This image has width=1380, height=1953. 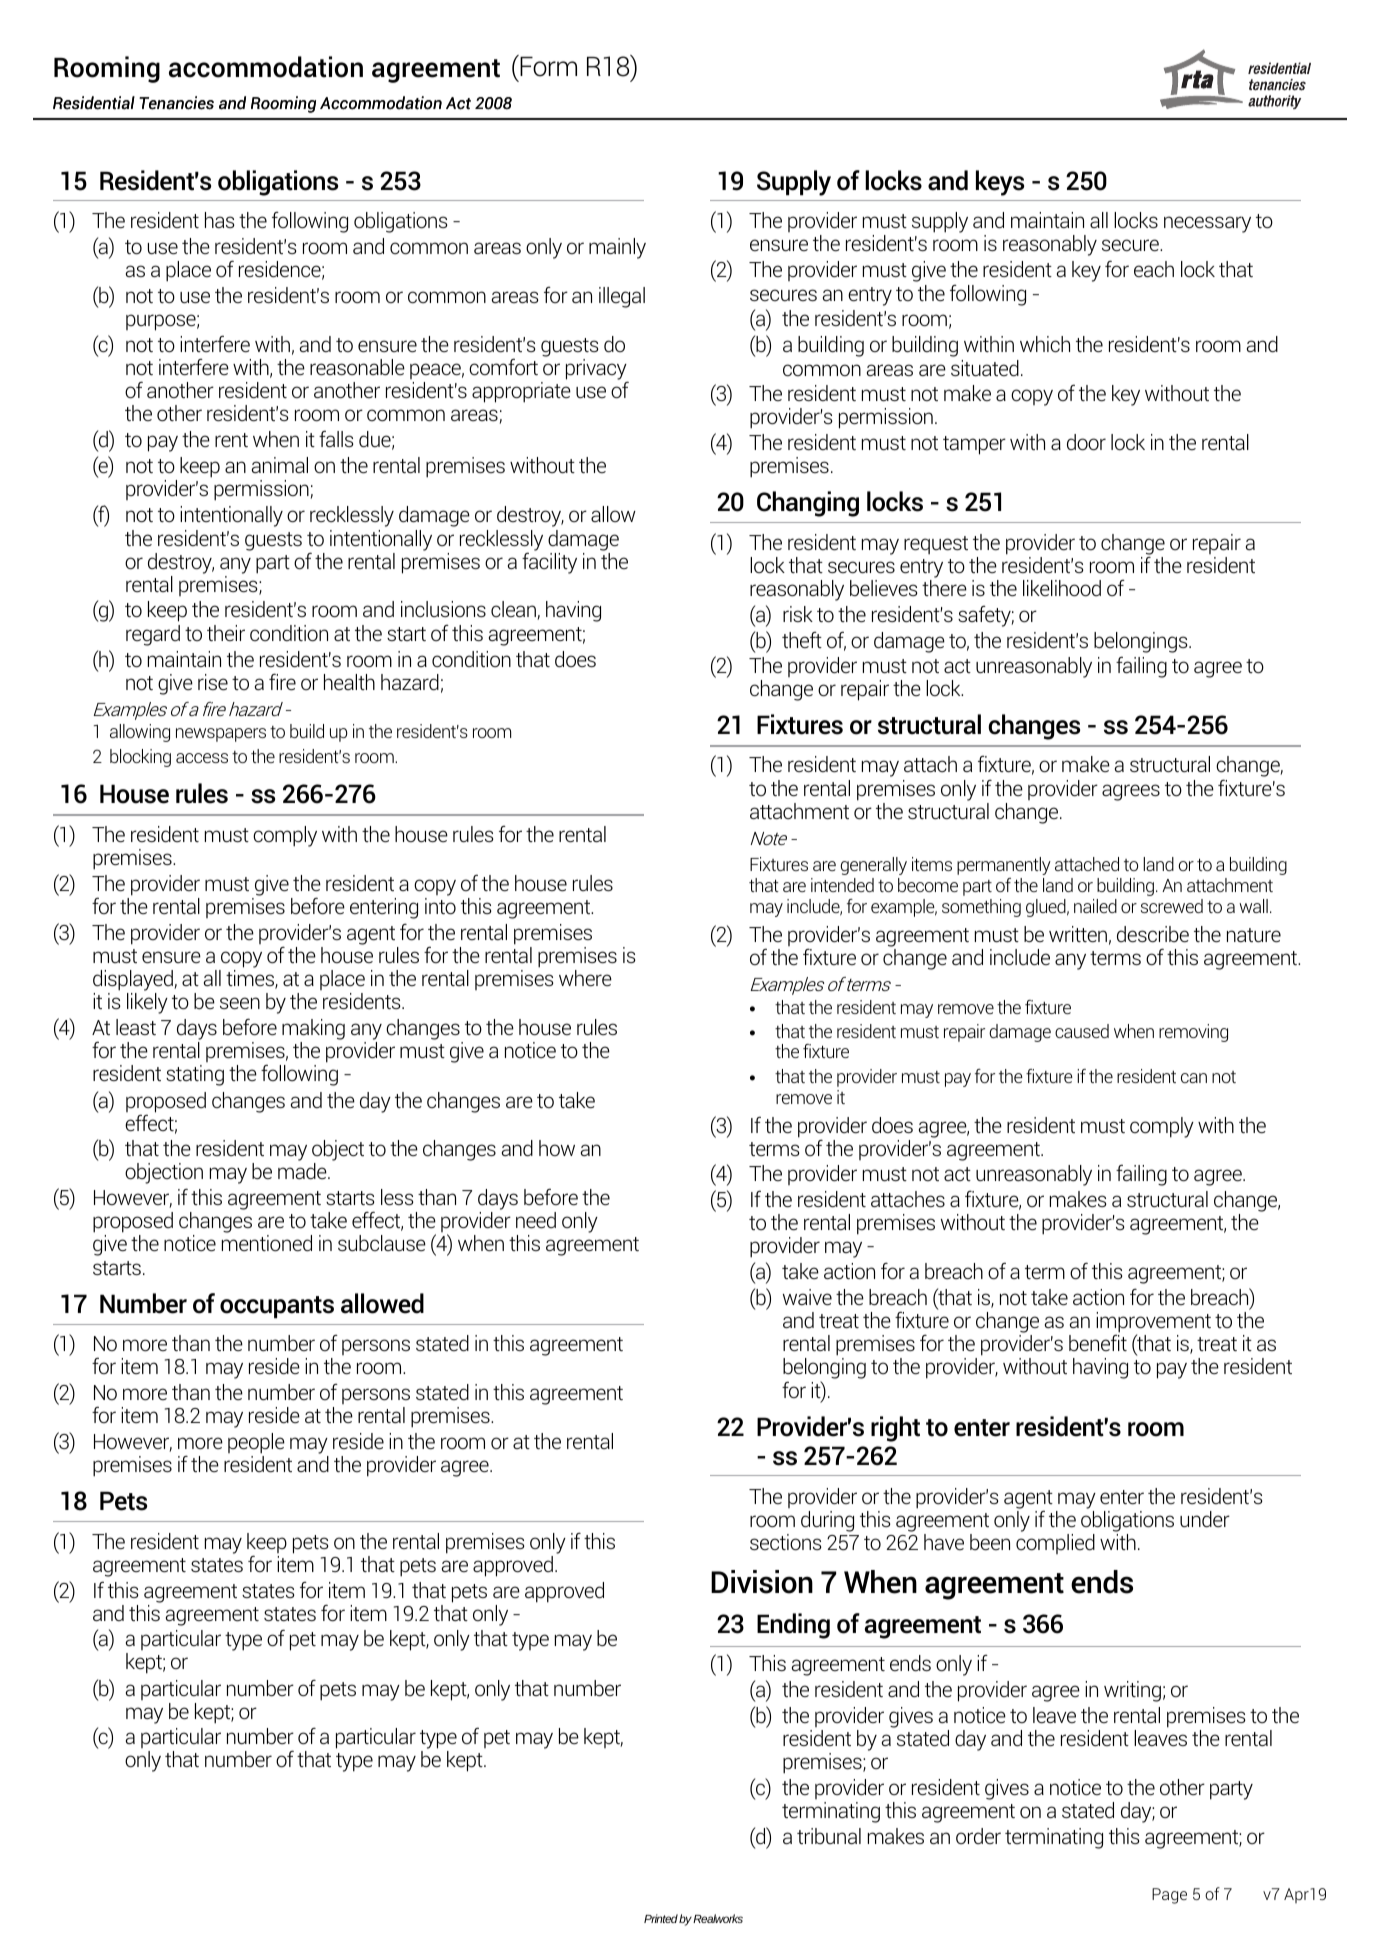 What do you see at coordinates (256, 1445) in the image?
I see `people` at bounding box center [256, 1445].
